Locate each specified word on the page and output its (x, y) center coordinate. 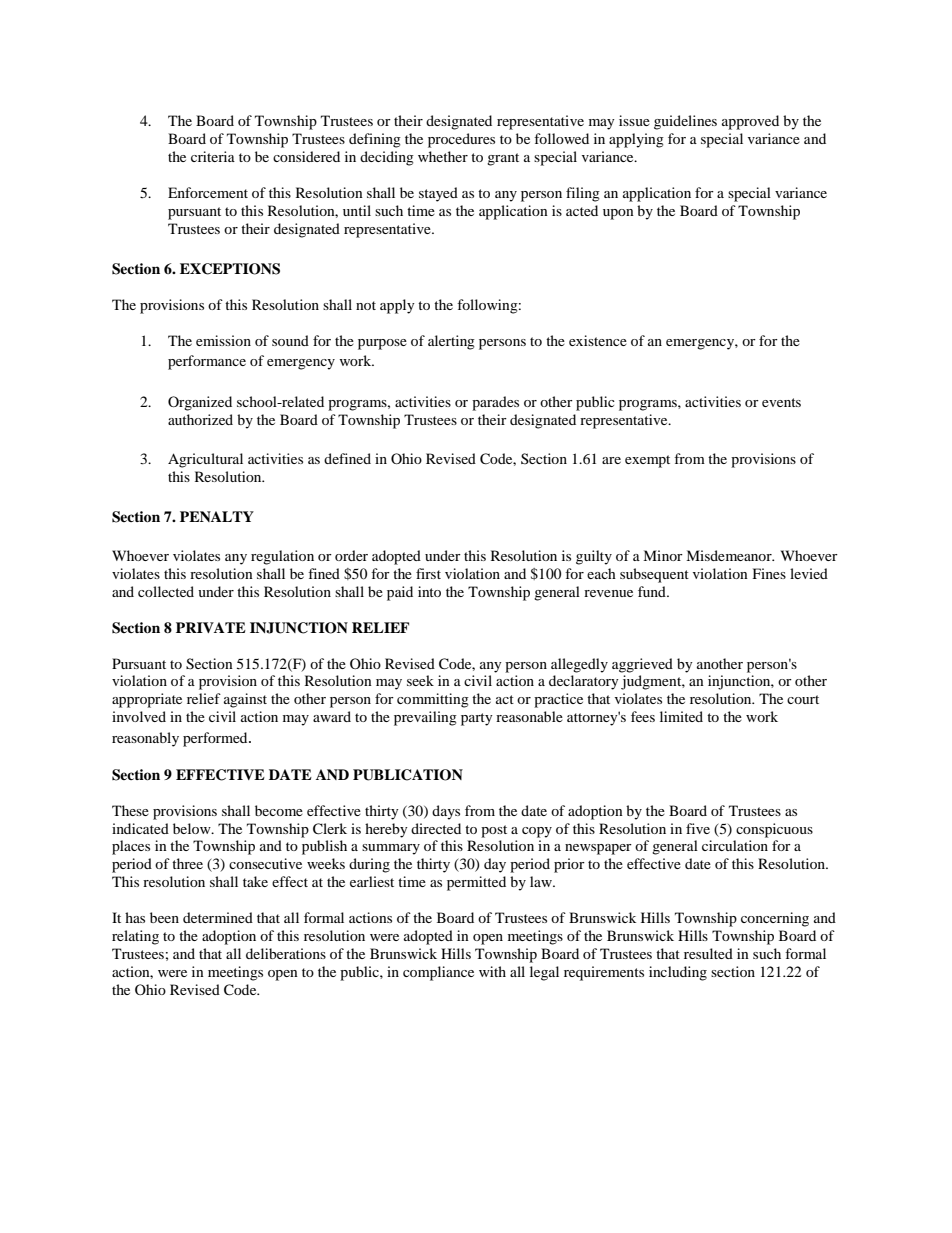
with (492, 971)
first (428, 573)
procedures (461, 140)
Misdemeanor (730, 555)
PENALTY (217, 516)
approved (750, 122)
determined (218, 917)
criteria (213, 156)
